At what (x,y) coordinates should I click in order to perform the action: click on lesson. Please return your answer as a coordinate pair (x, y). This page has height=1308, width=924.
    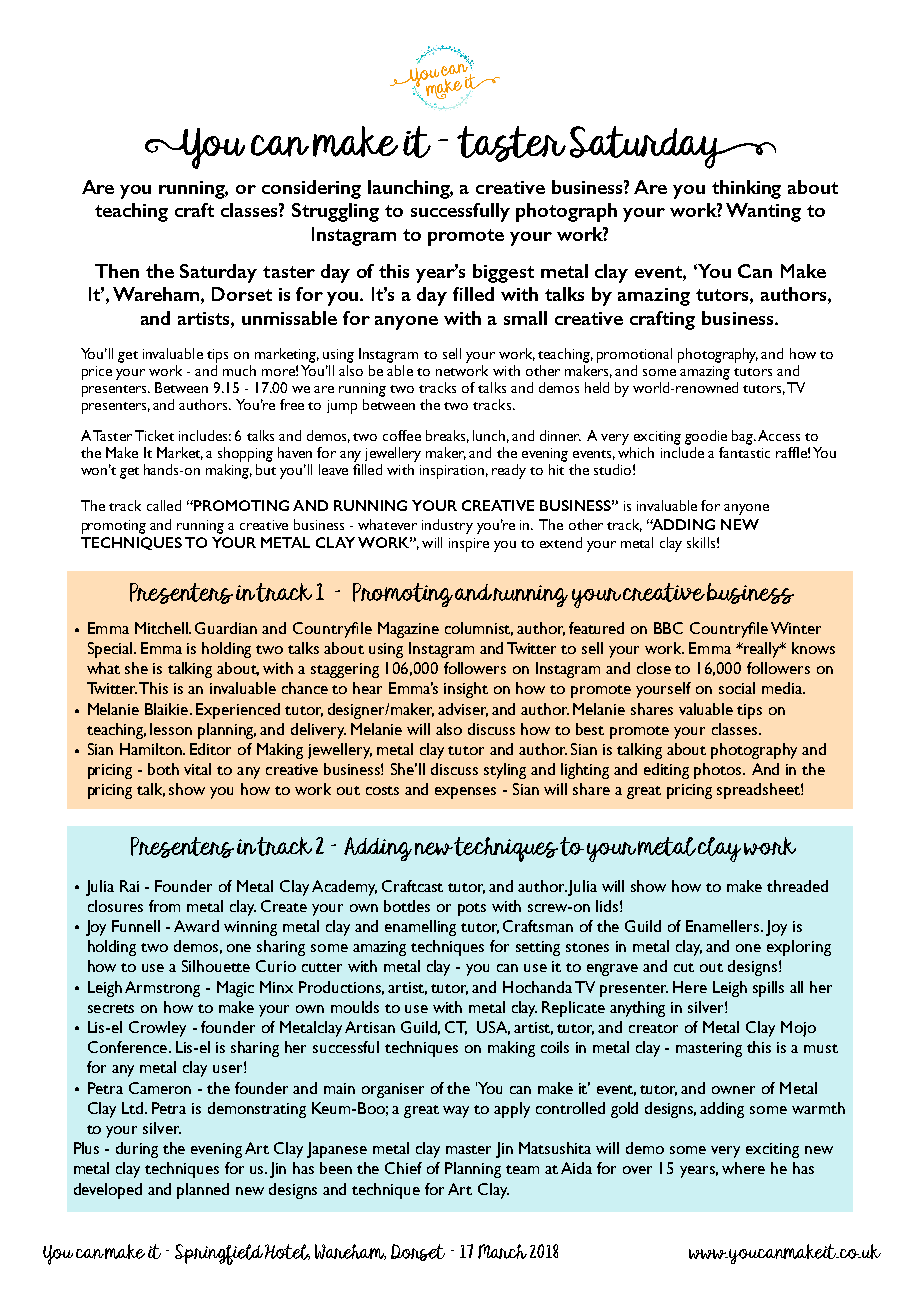
    Looking at the image, I should click on (171, 729).
